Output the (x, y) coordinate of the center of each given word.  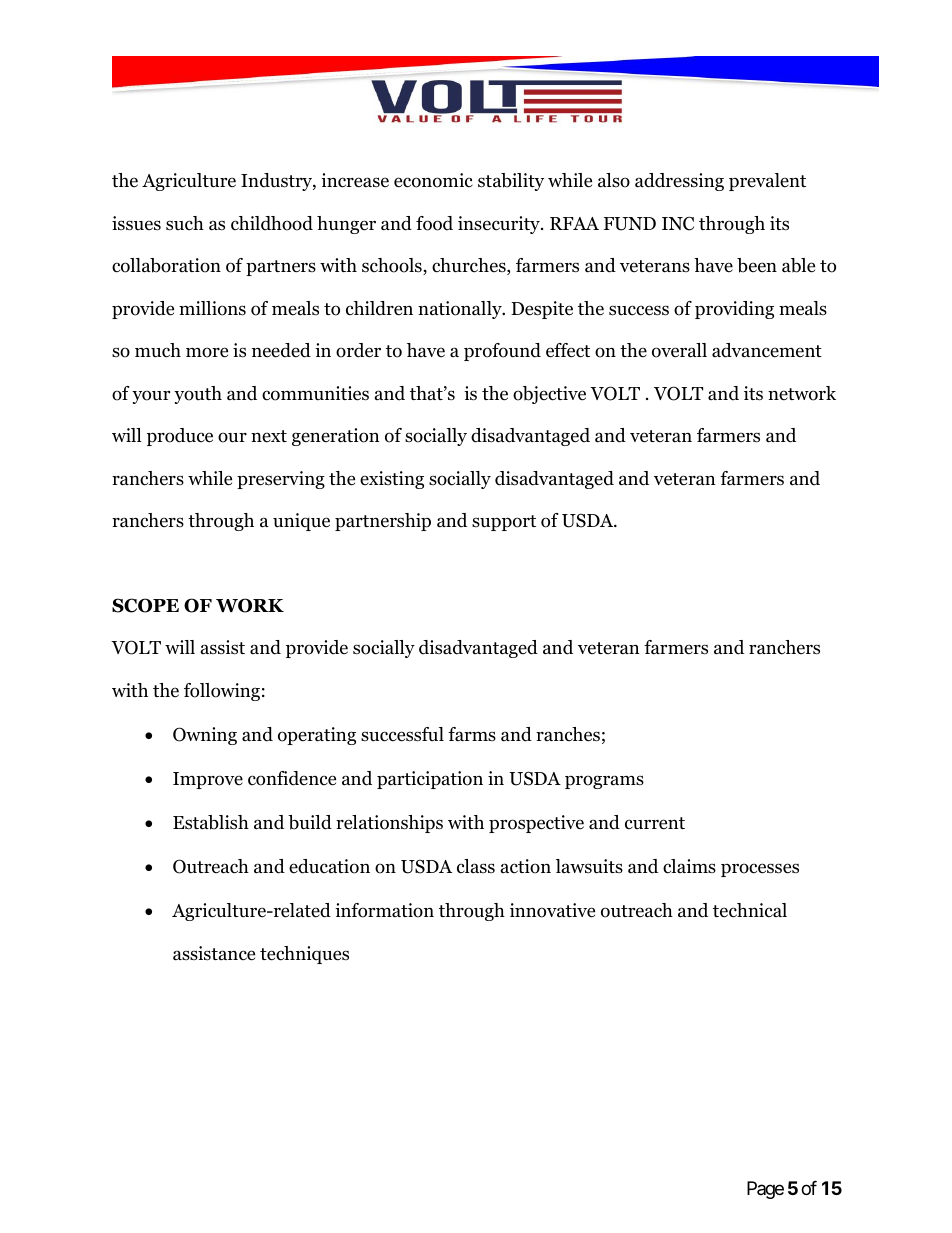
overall (679, 350)
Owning (205, 736)
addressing (679, 182)
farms (472, 734)
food (434, 223)
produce (180, 437)
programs (604, 782)
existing (392, 480)
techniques (304, 955)
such (185, 223)
